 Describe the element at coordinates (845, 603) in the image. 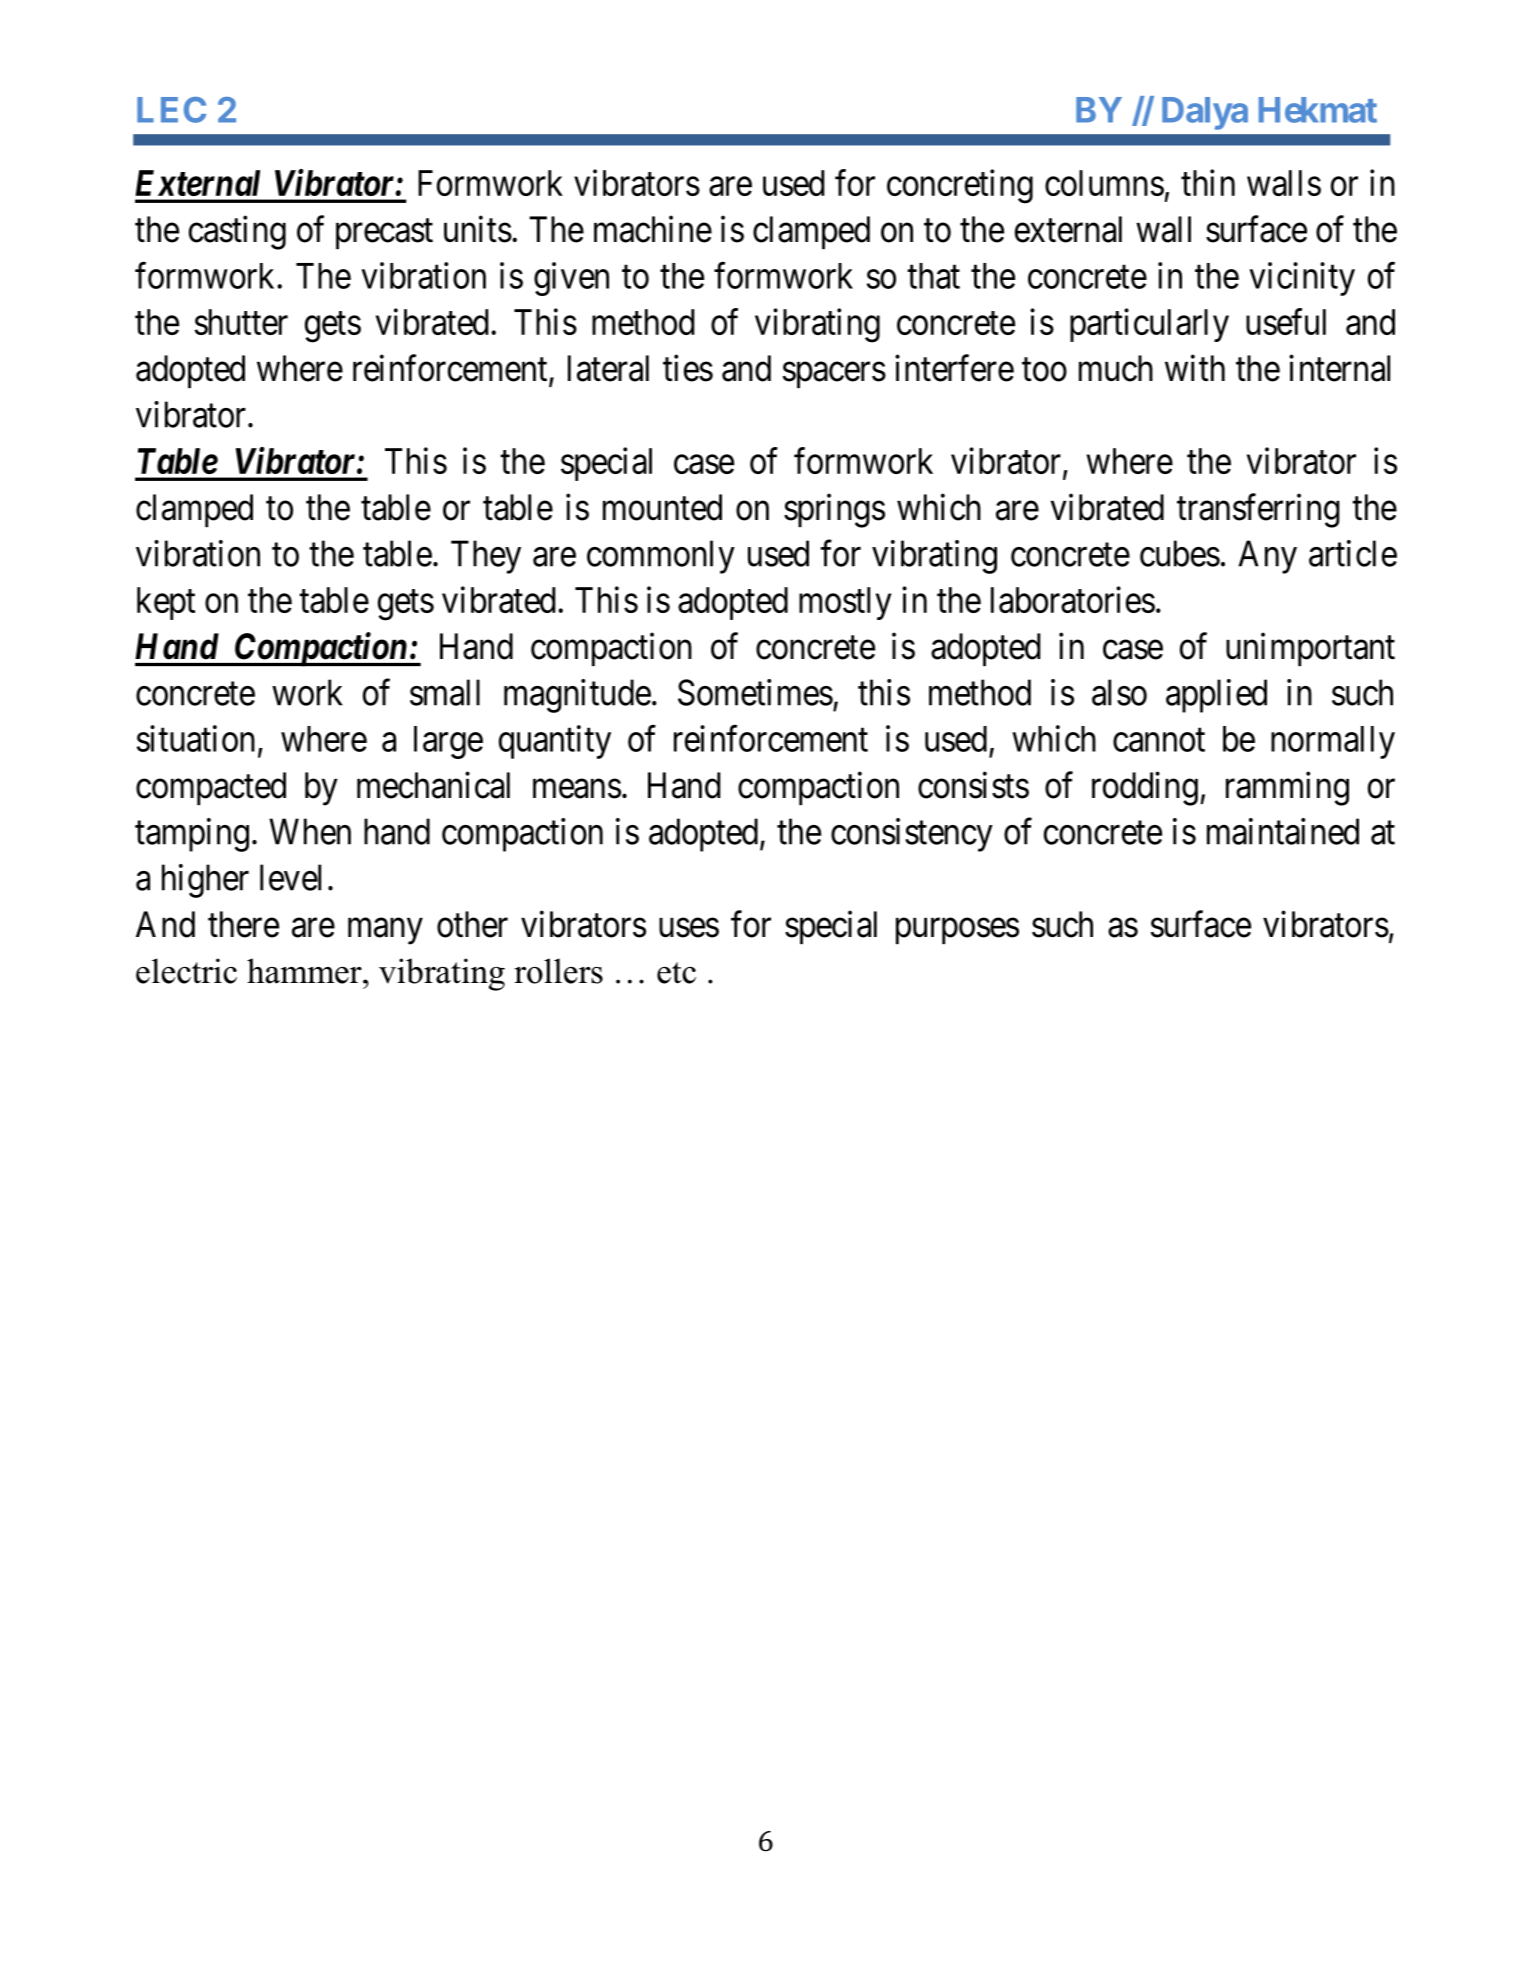

I see `mostly` at that location.
